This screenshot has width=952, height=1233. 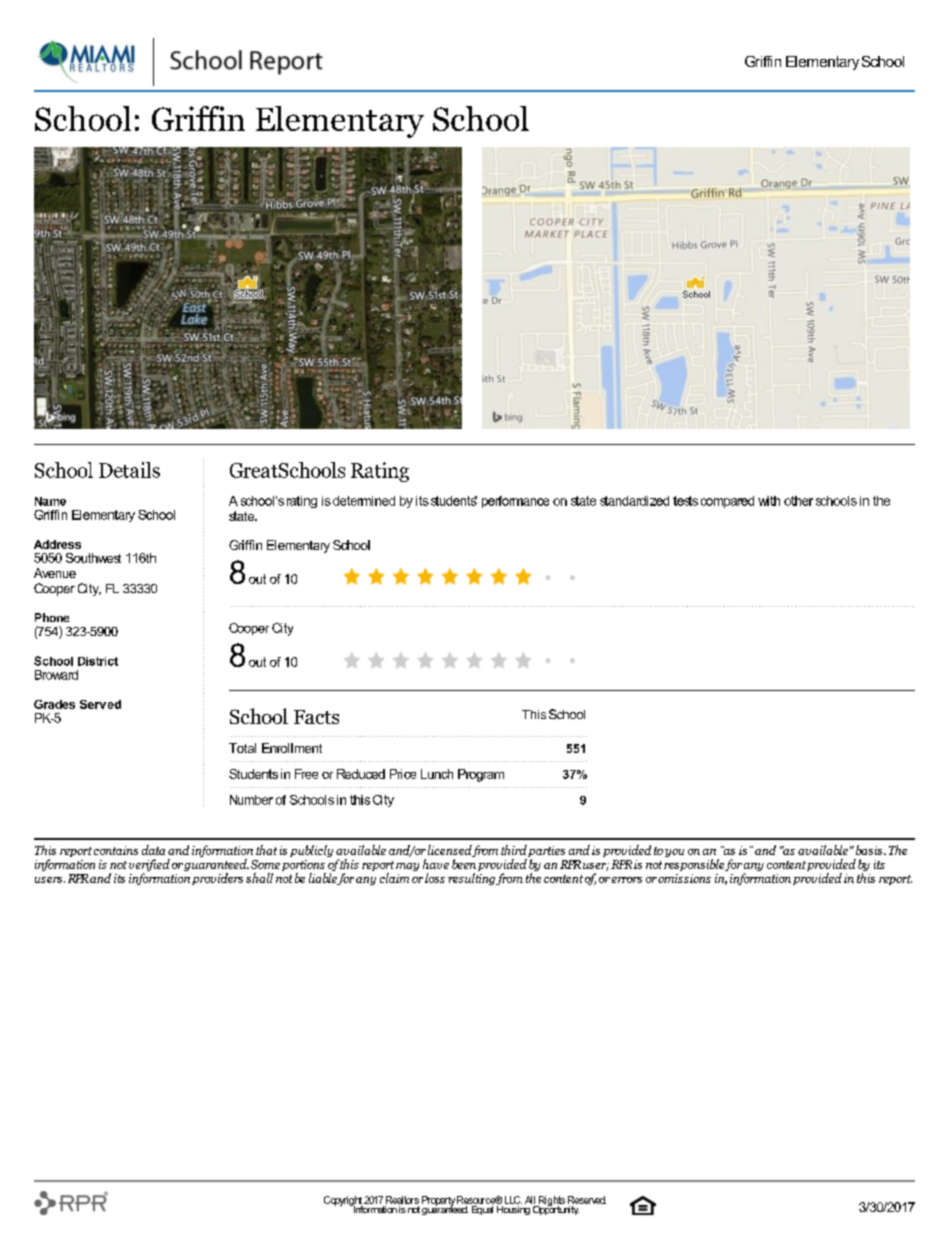 What do you see at coordinates (153, 850) in the screenshot?
I see `data` at bounding box center [153, 850].
